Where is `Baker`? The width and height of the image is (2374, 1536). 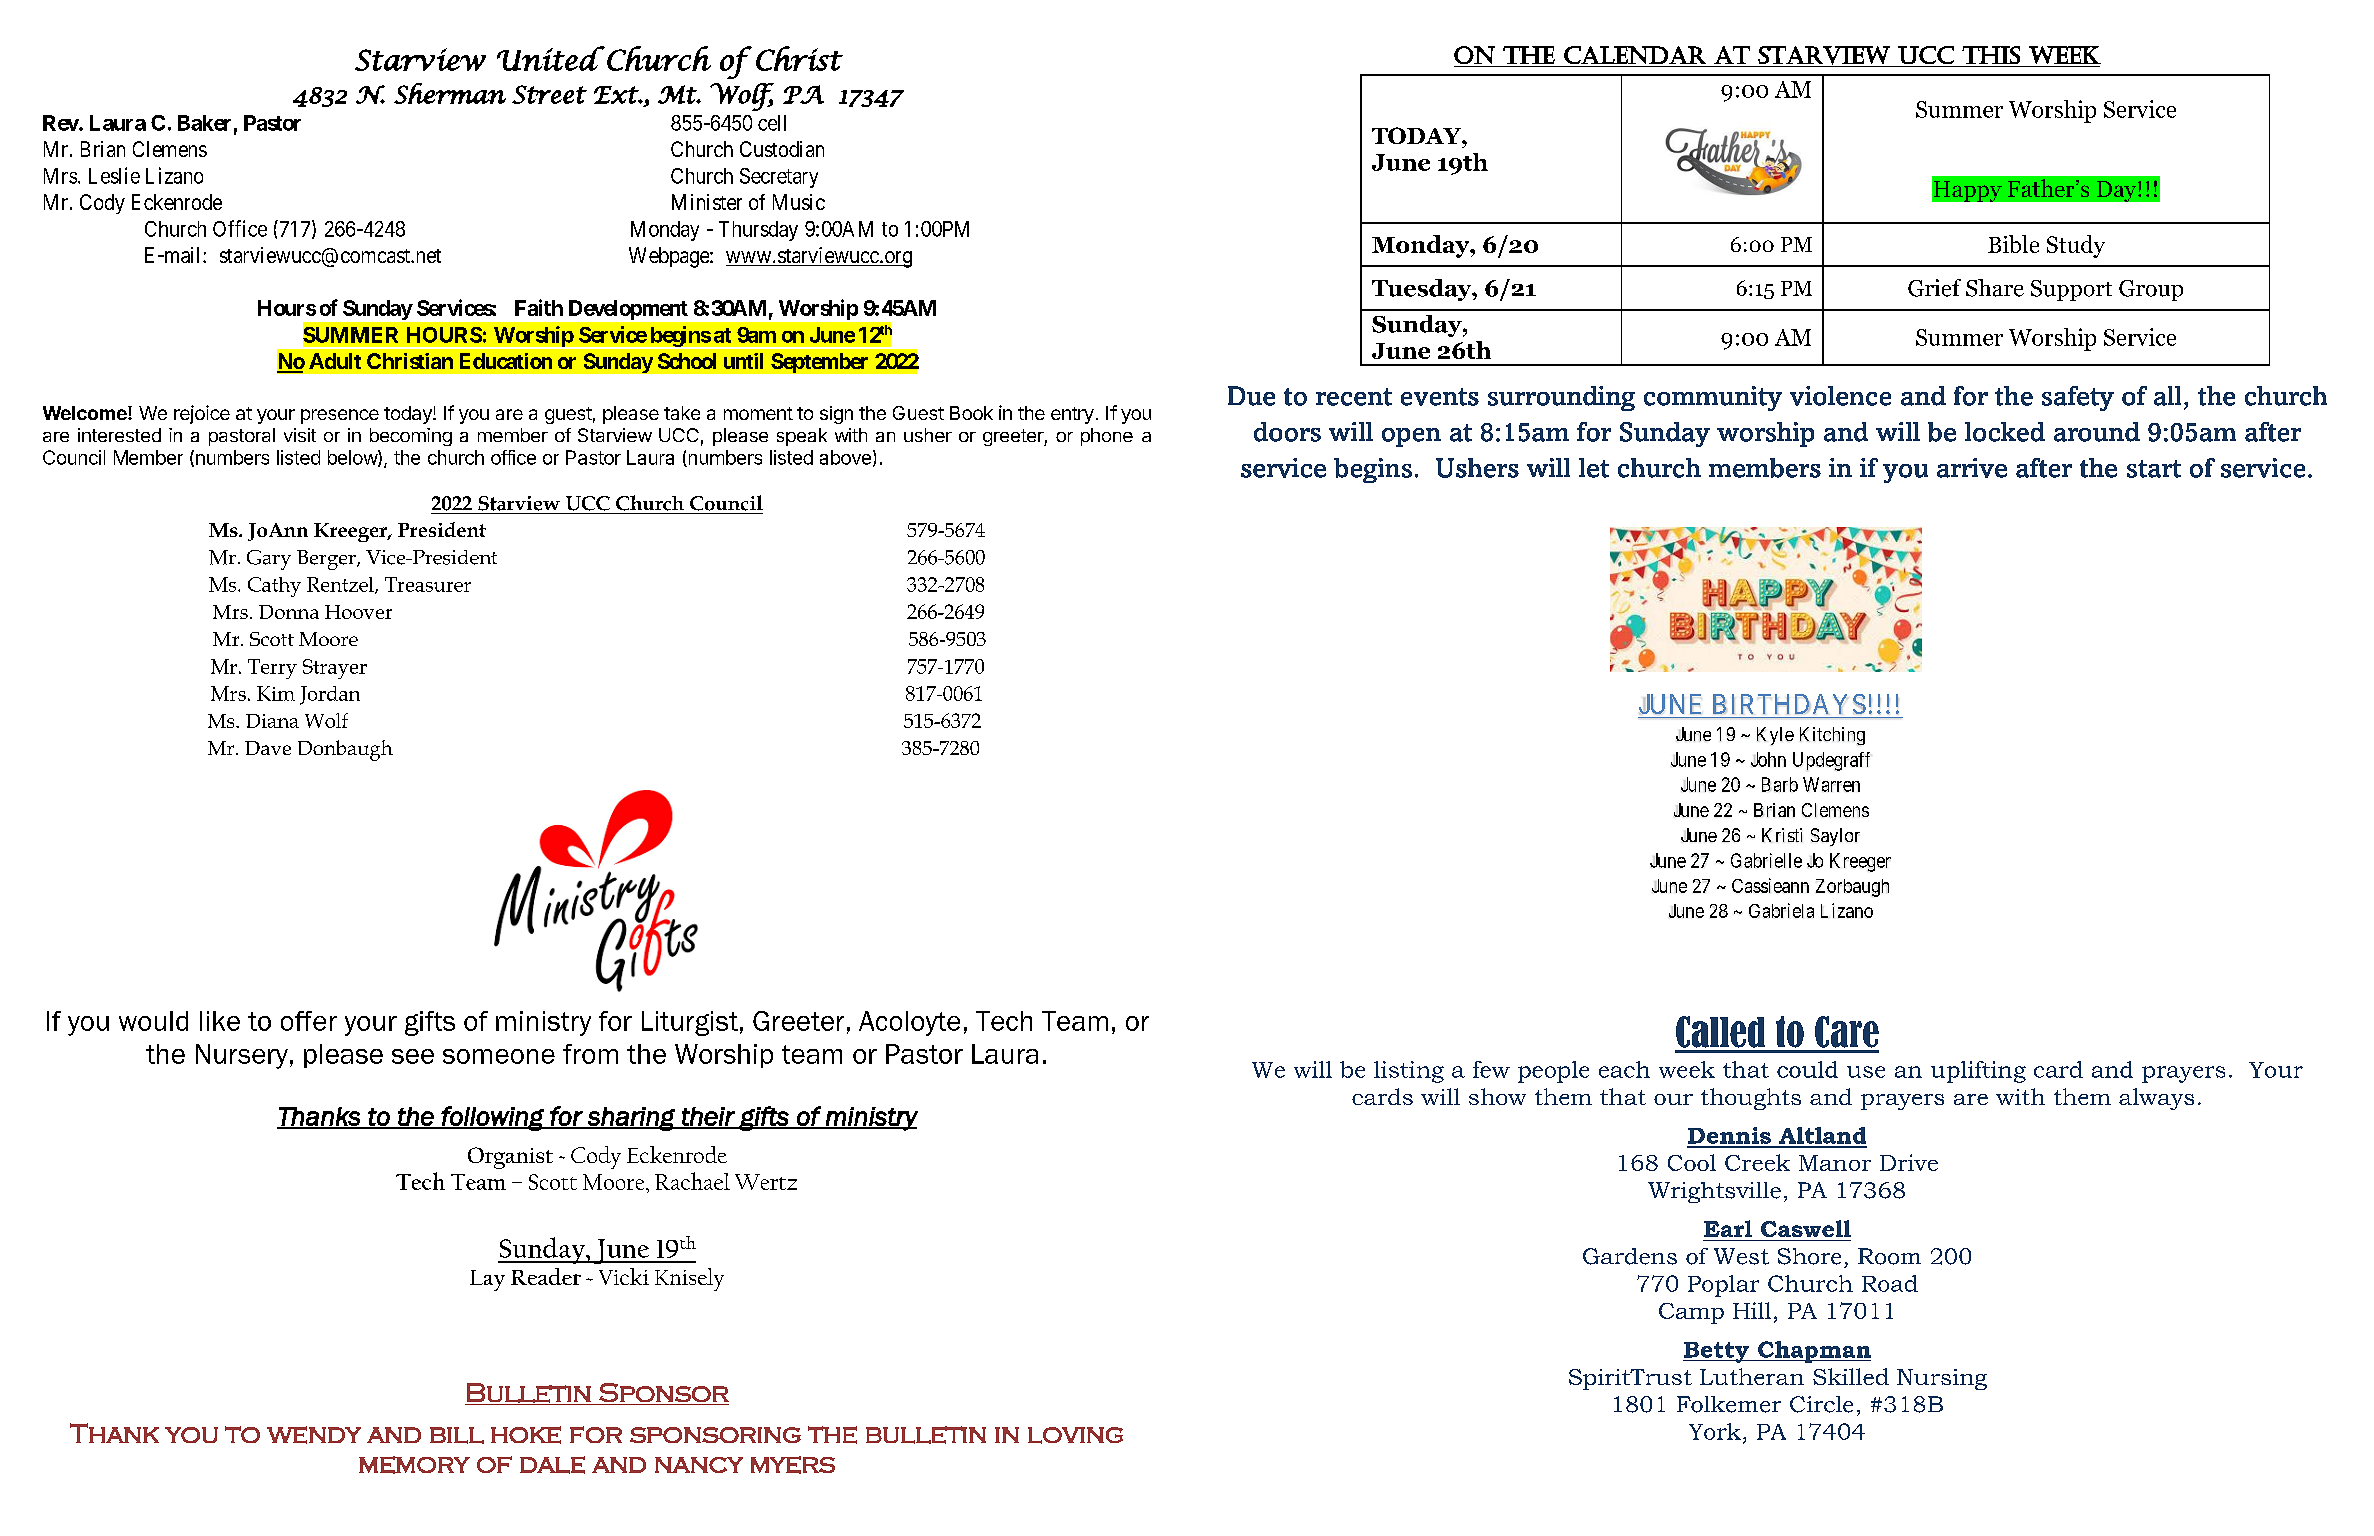 Baker is located at coordinates (204, 123).
